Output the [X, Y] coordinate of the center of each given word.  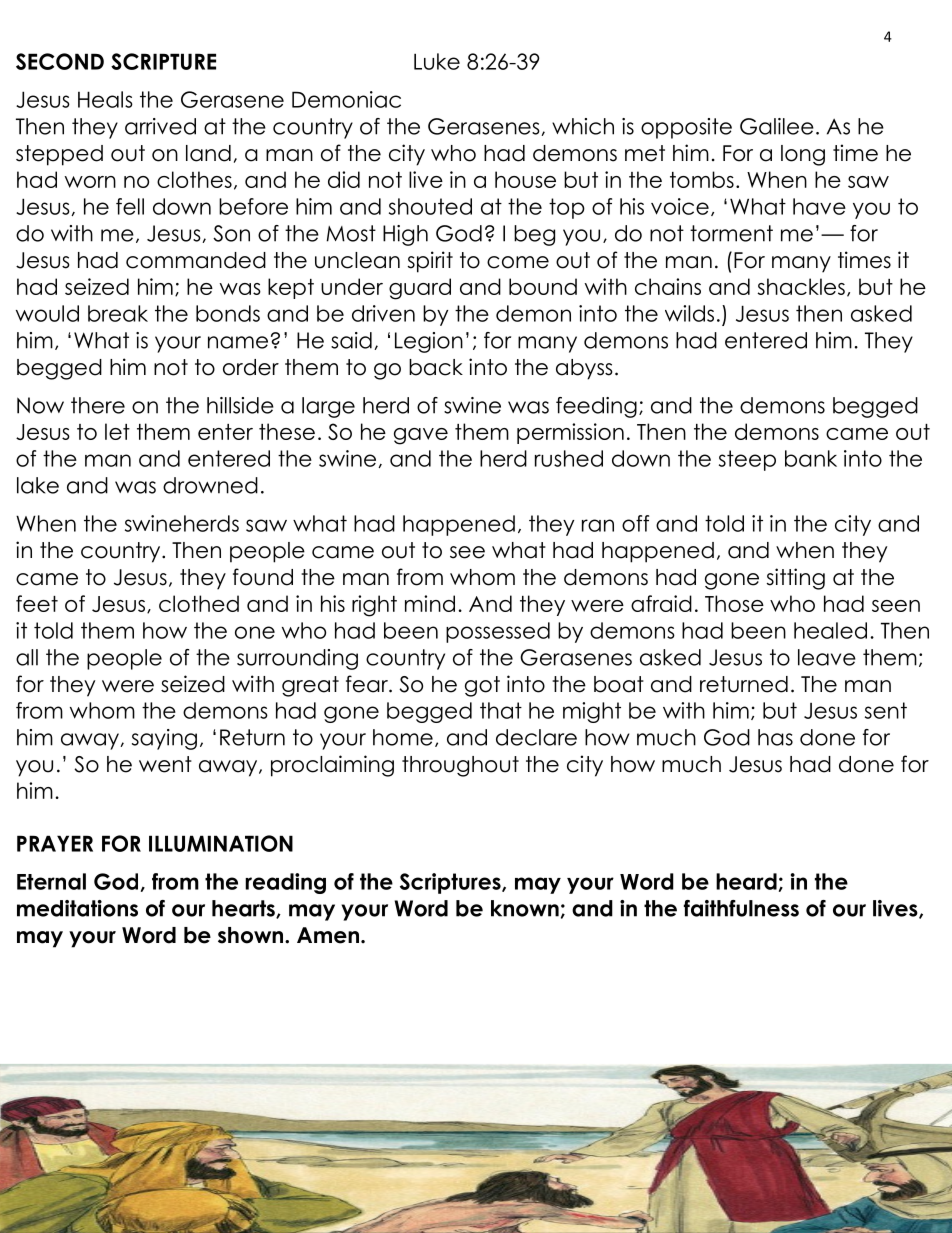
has [775, 737]
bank [811, 458]
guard [420, 289]
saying [164, 739]
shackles [801, 286]
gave [421, 436]
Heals [105, 99]
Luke [437, 61]
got [482, 686]
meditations [77, 908]
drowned [210, 485]
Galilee [777, 126]
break [118, 313]
